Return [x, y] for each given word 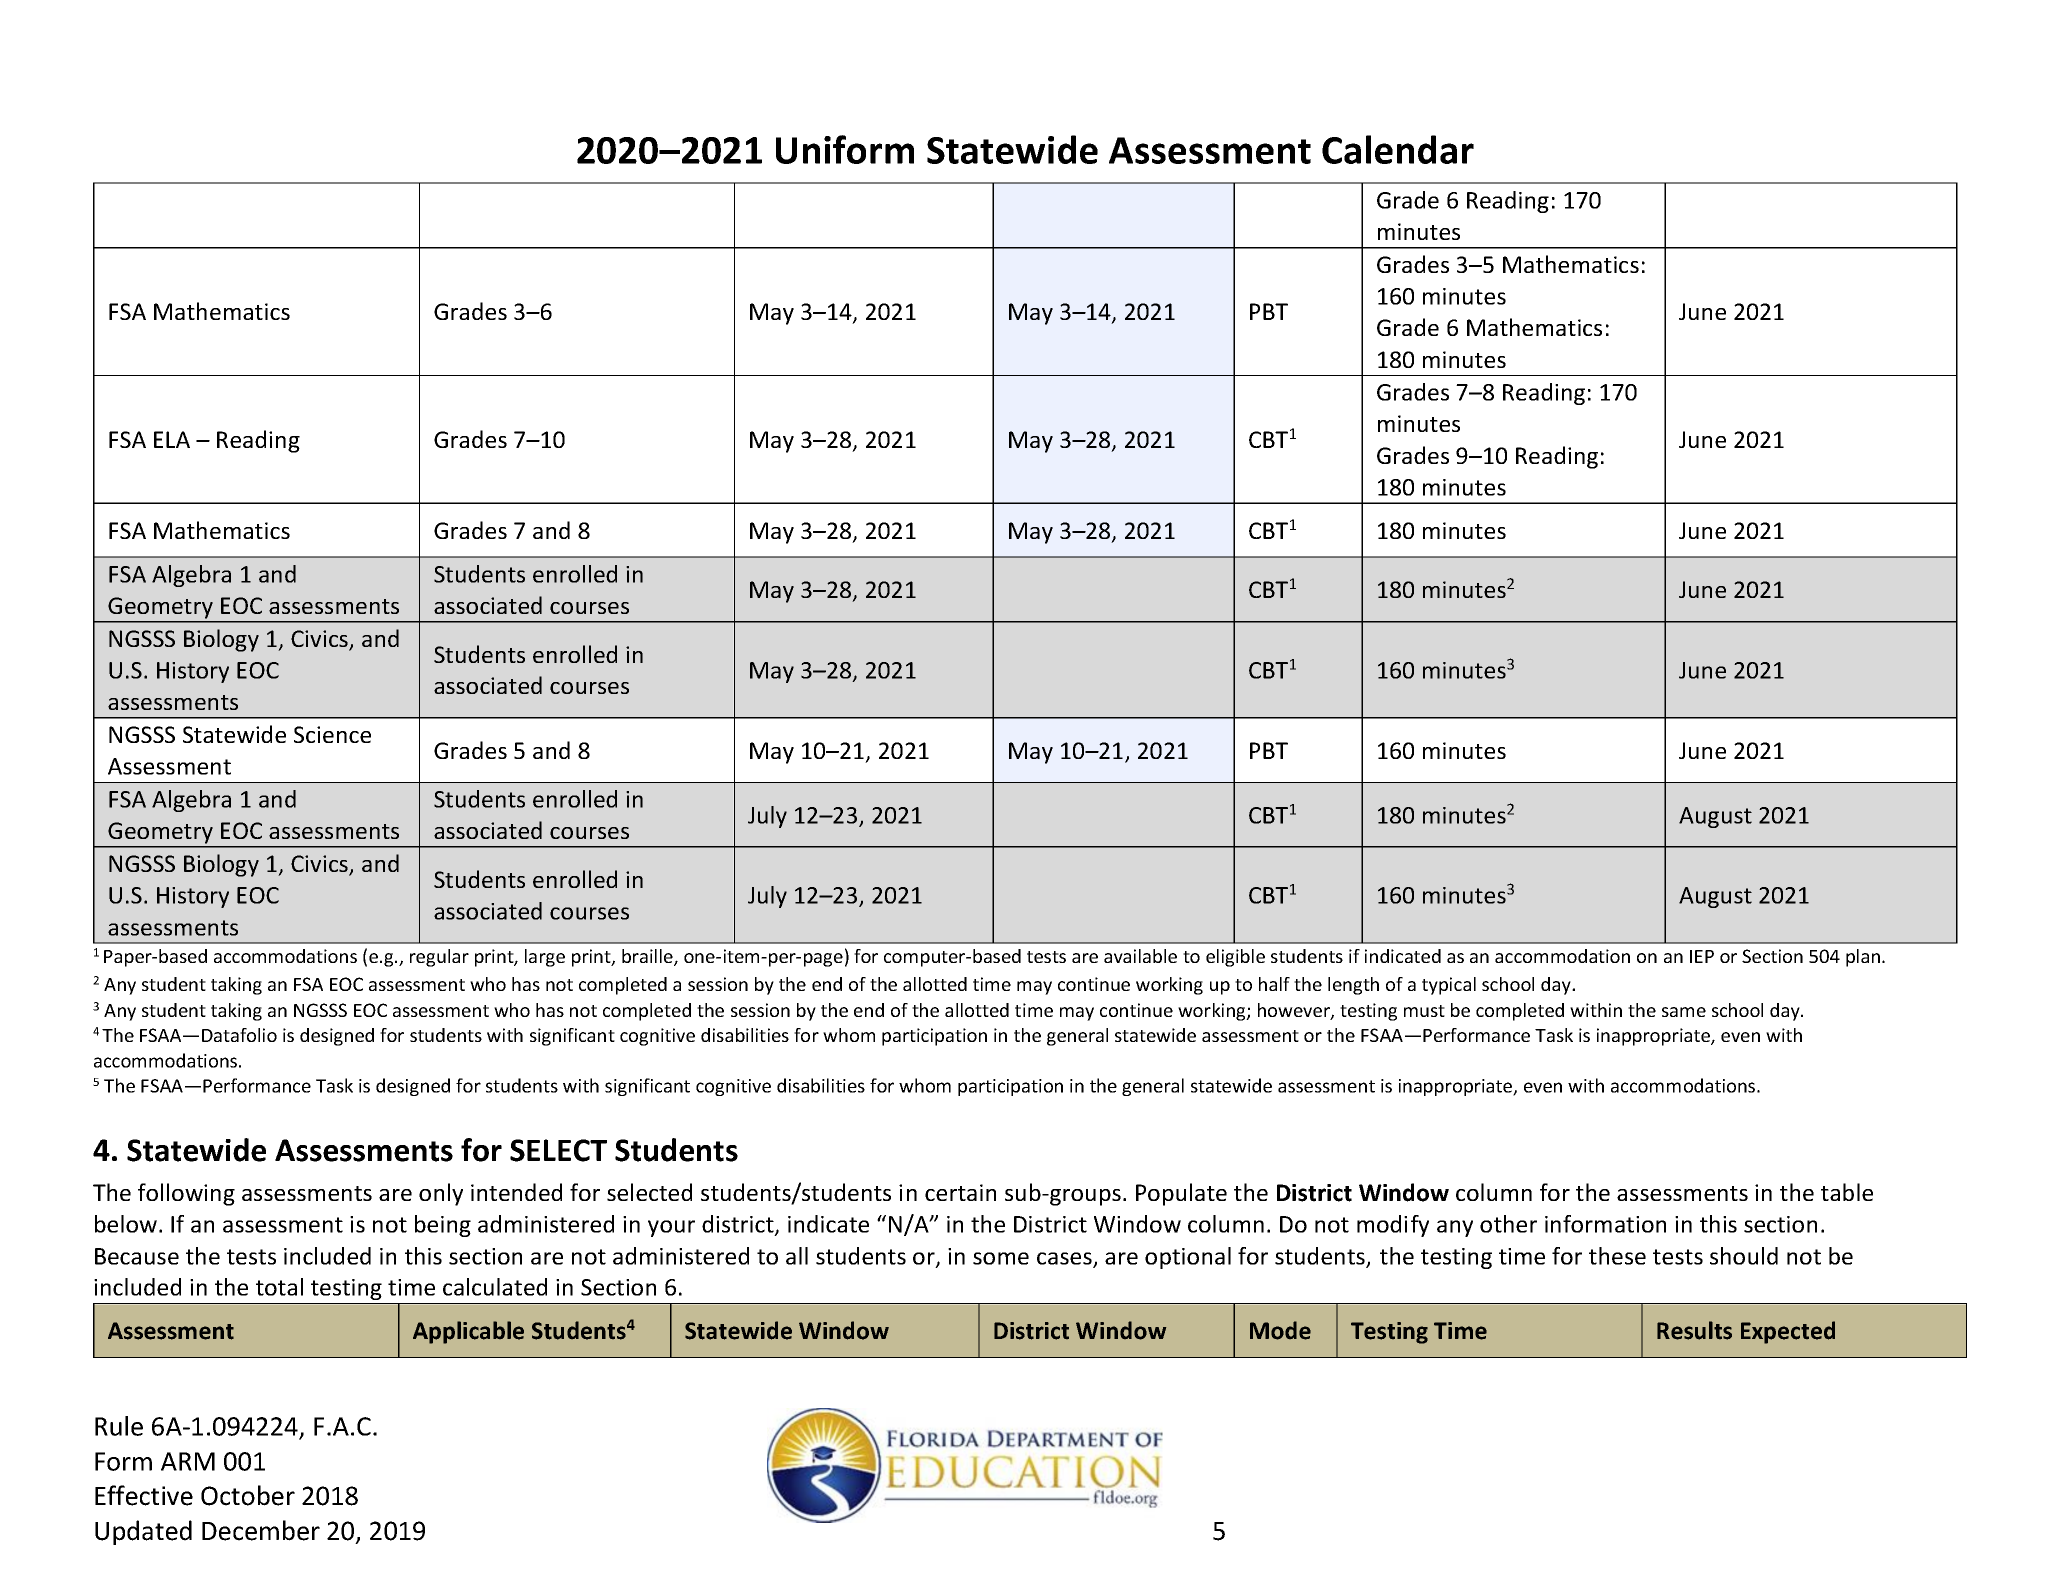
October [248, 1495]
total [279, 1287]
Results [1694, 1330]
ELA [172, 439]
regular [439, 958]
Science [332, 734]
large [545, 958]
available [1140, 956]
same [1684, 1012]
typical [1449, 986]
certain [960, 1192]
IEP [1702, 956]
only [441, 1194]
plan [1863, 958]
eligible [1235, 958]
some [1001, 1258]
